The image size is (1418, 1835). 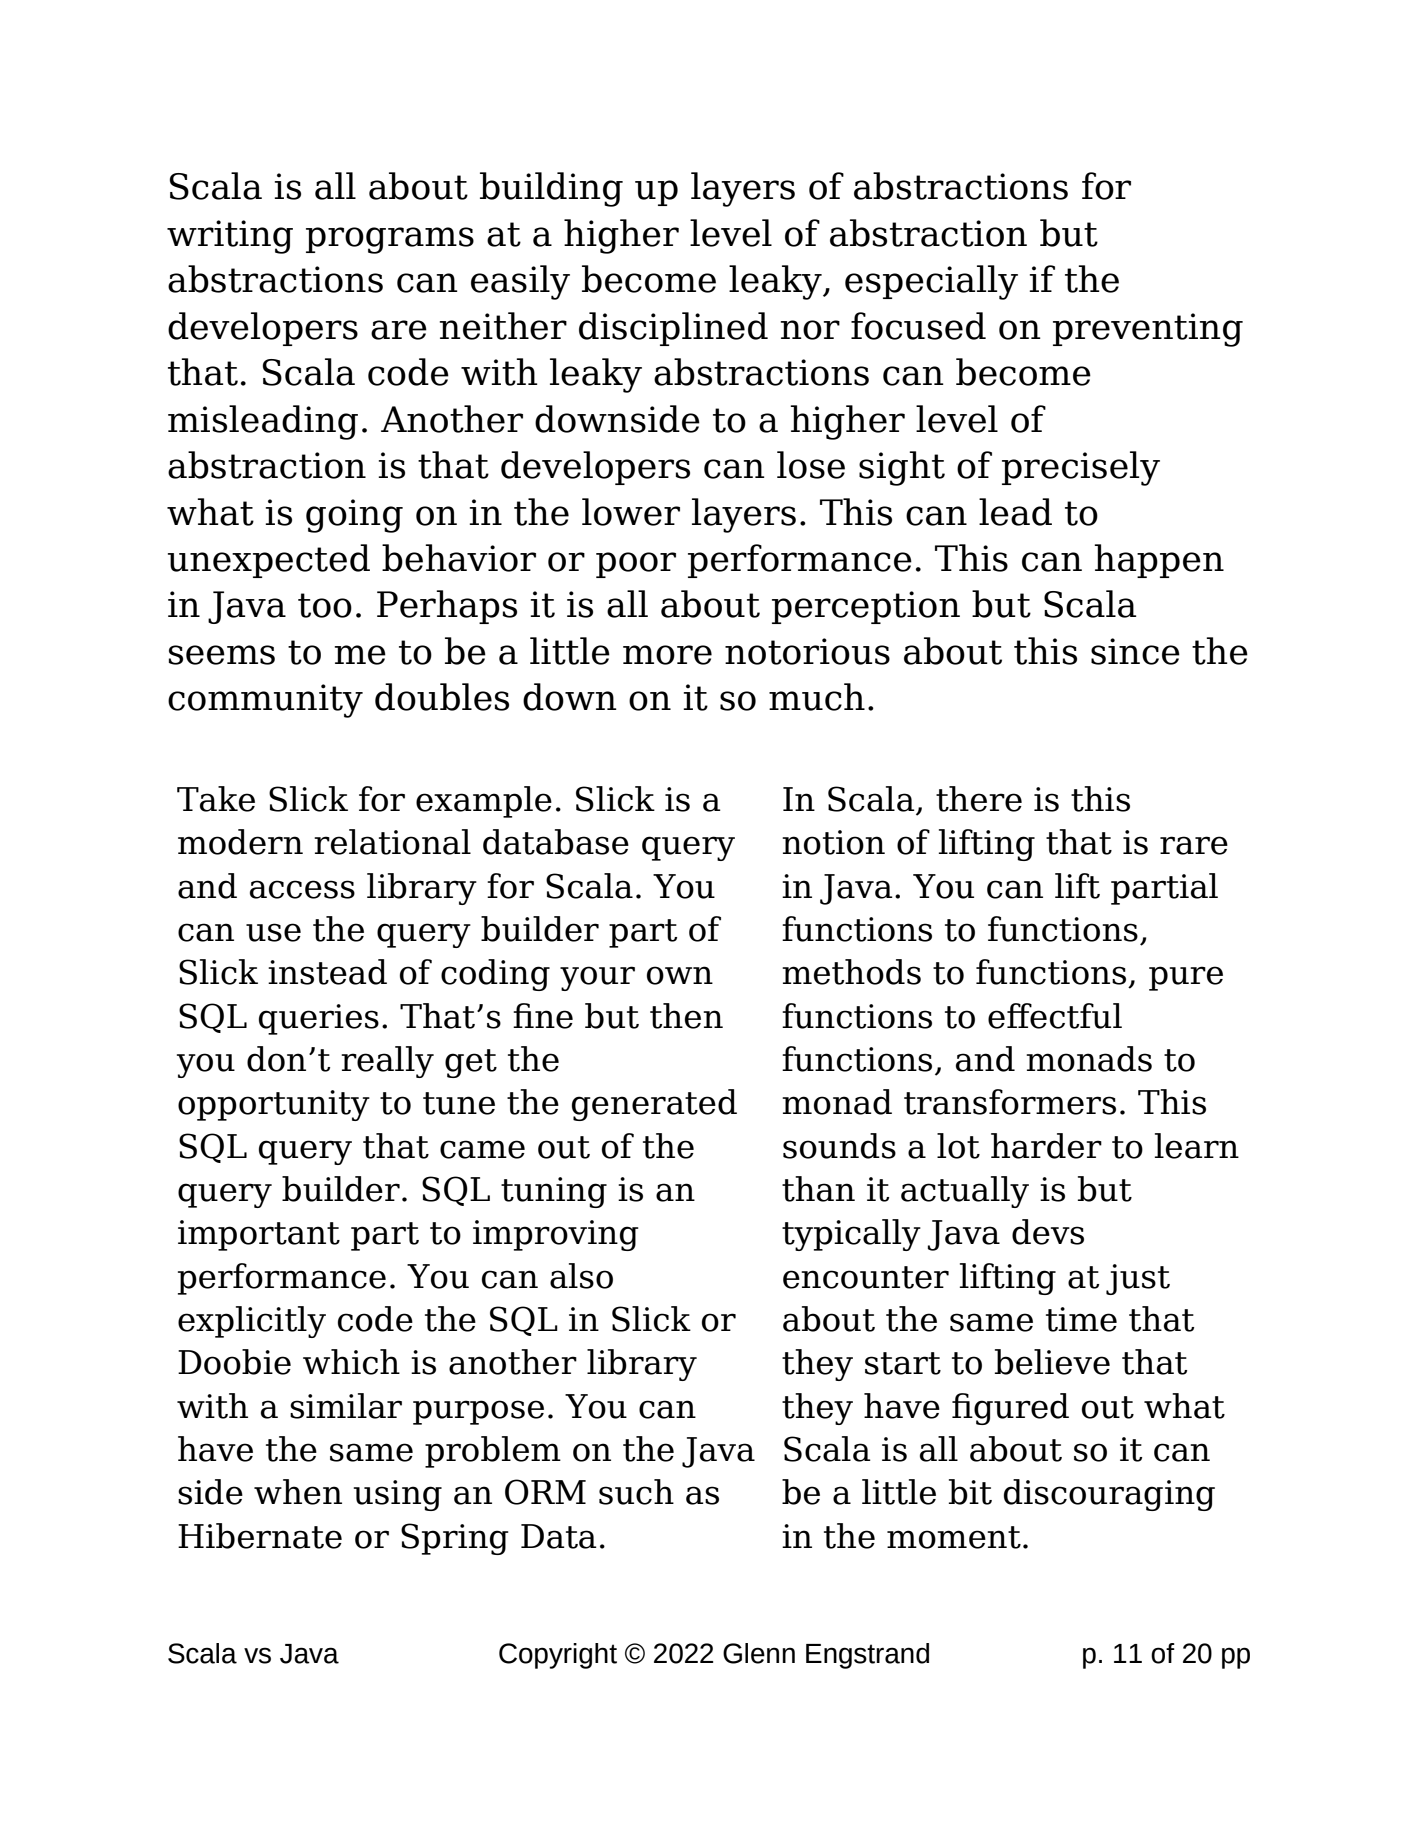 I want to click on Hibernate, so click(x=260, y=1536).
